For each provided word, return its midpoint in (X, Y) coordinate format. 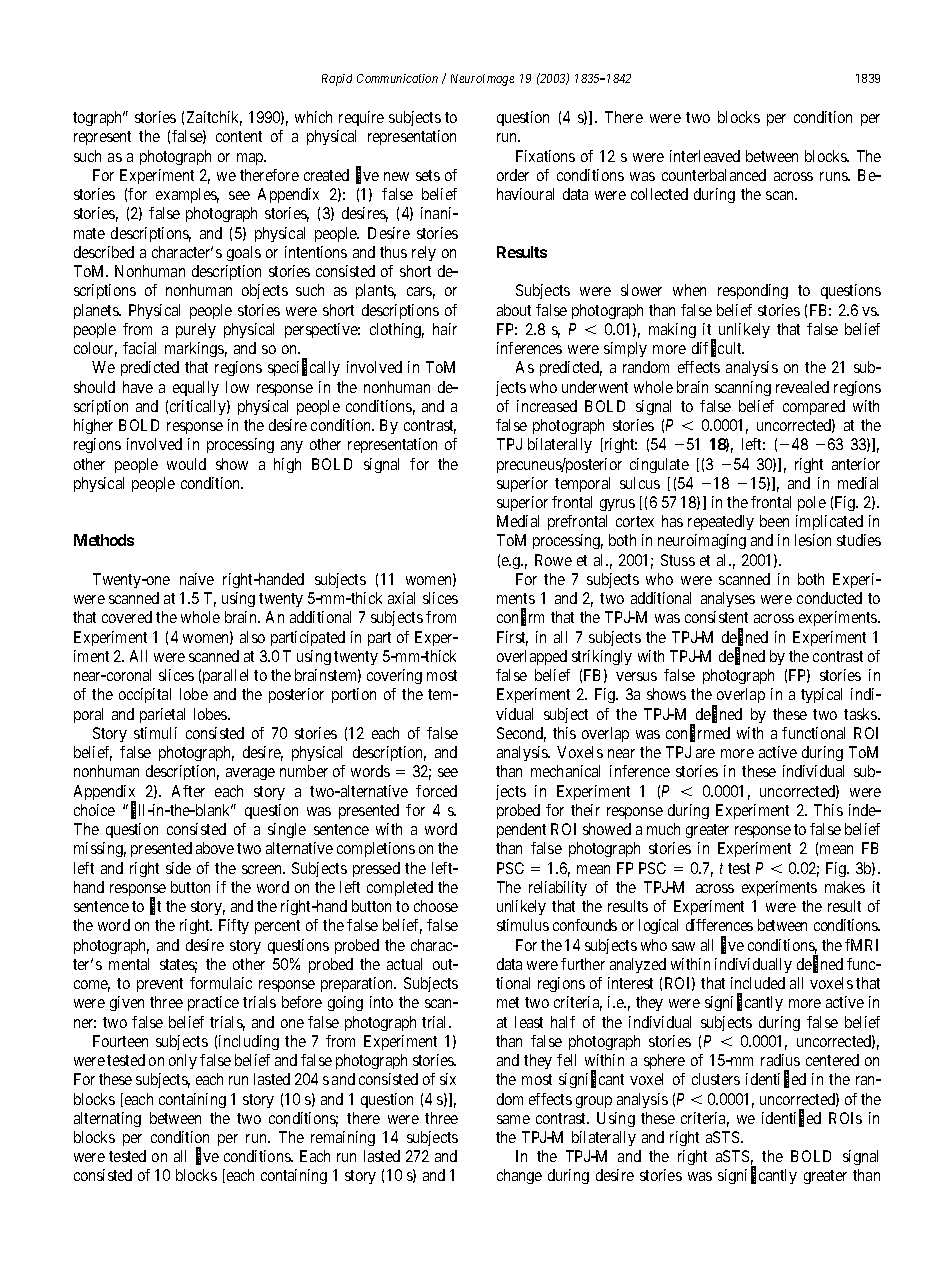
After (188, 791)
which (313, 117)
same (513, 1119)
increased (547, 406)
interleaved (705, 156)
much (663, 829)
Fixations (545, 156)
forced (436, 791)
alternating (107, 1119)
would (186, 464)
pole (812, 503)
